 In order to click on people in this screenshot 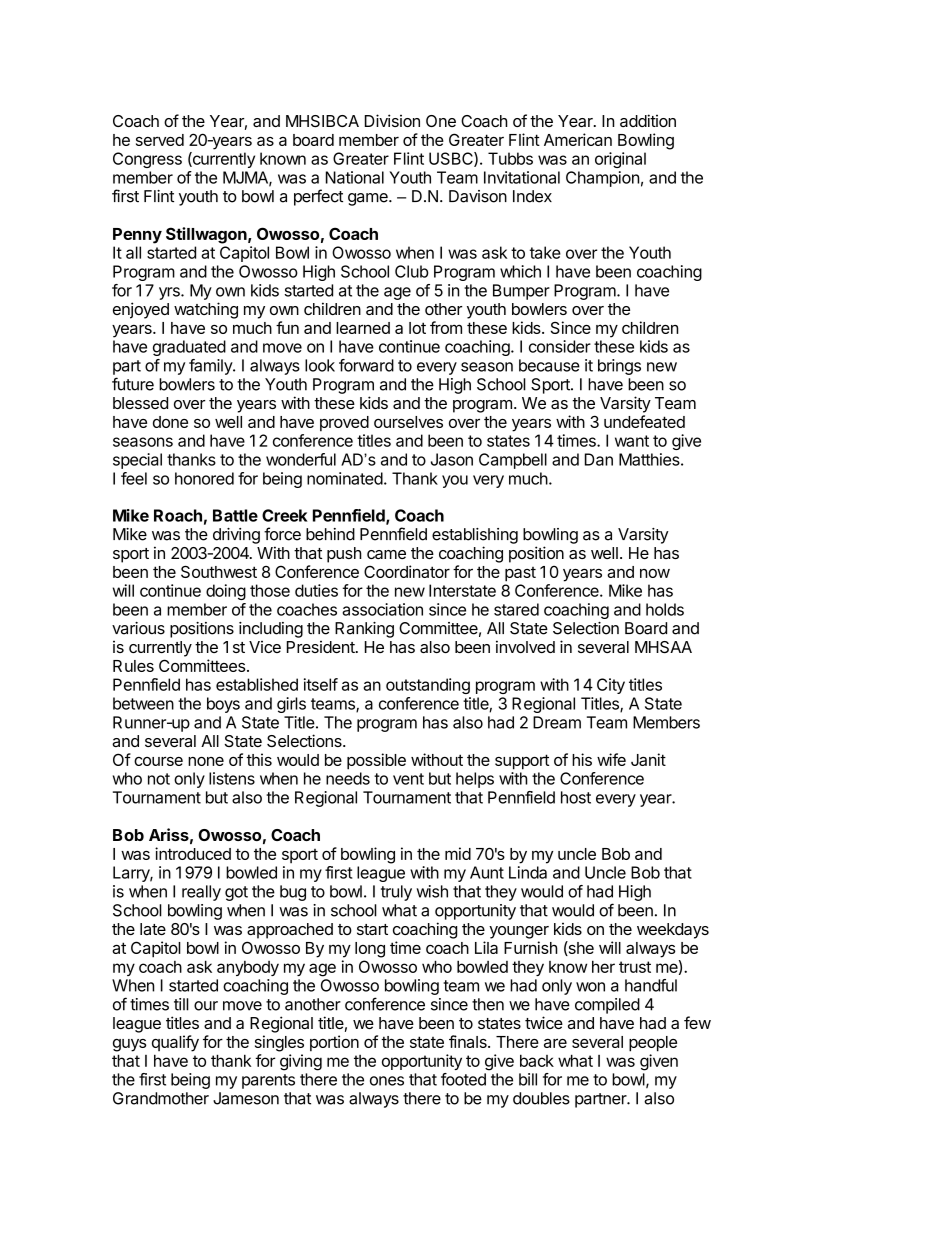, I will do `click(653, 1044)`.
